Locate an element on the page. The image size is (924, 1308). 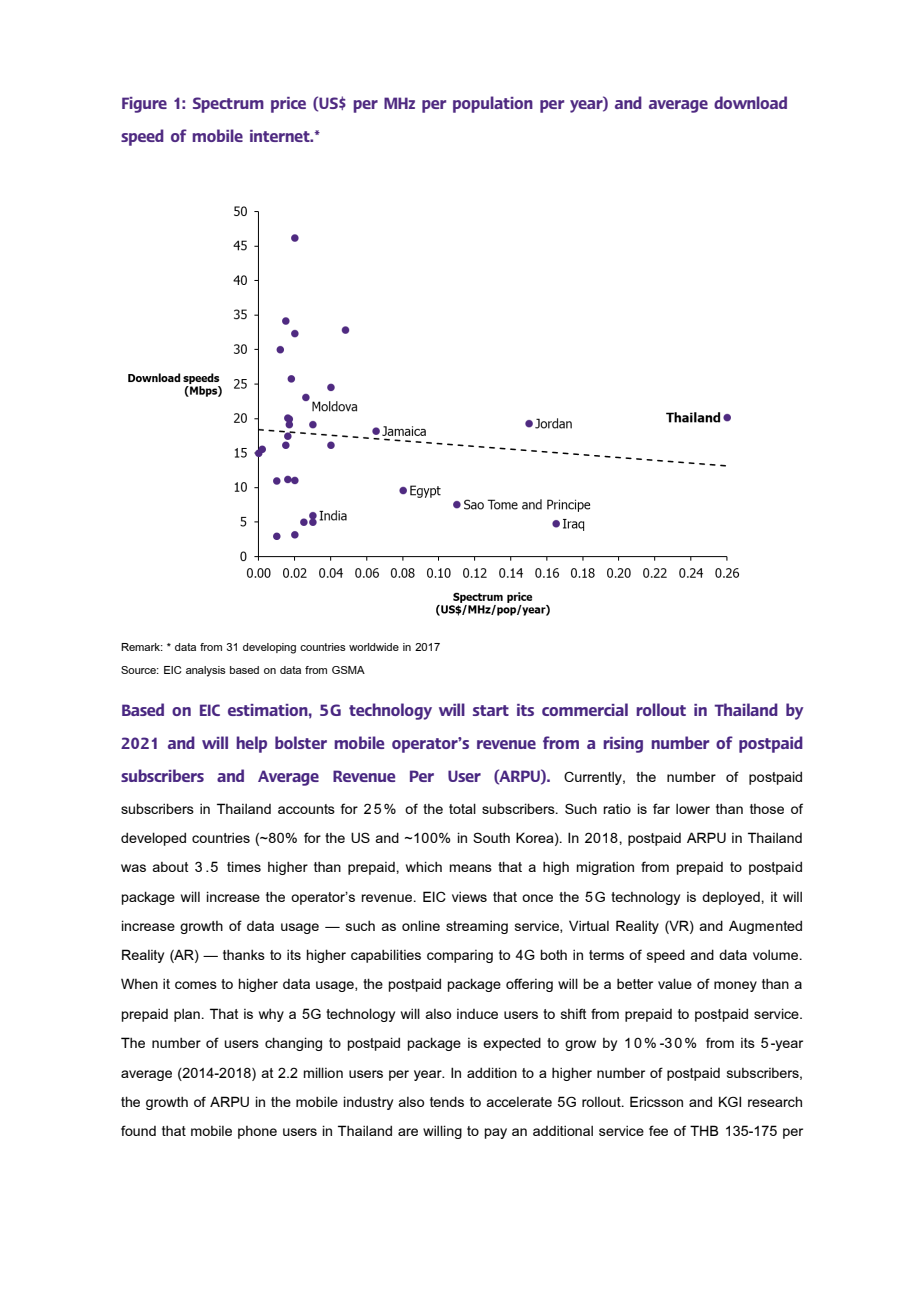
Ericsson is located at coordinates (656, 1101).
